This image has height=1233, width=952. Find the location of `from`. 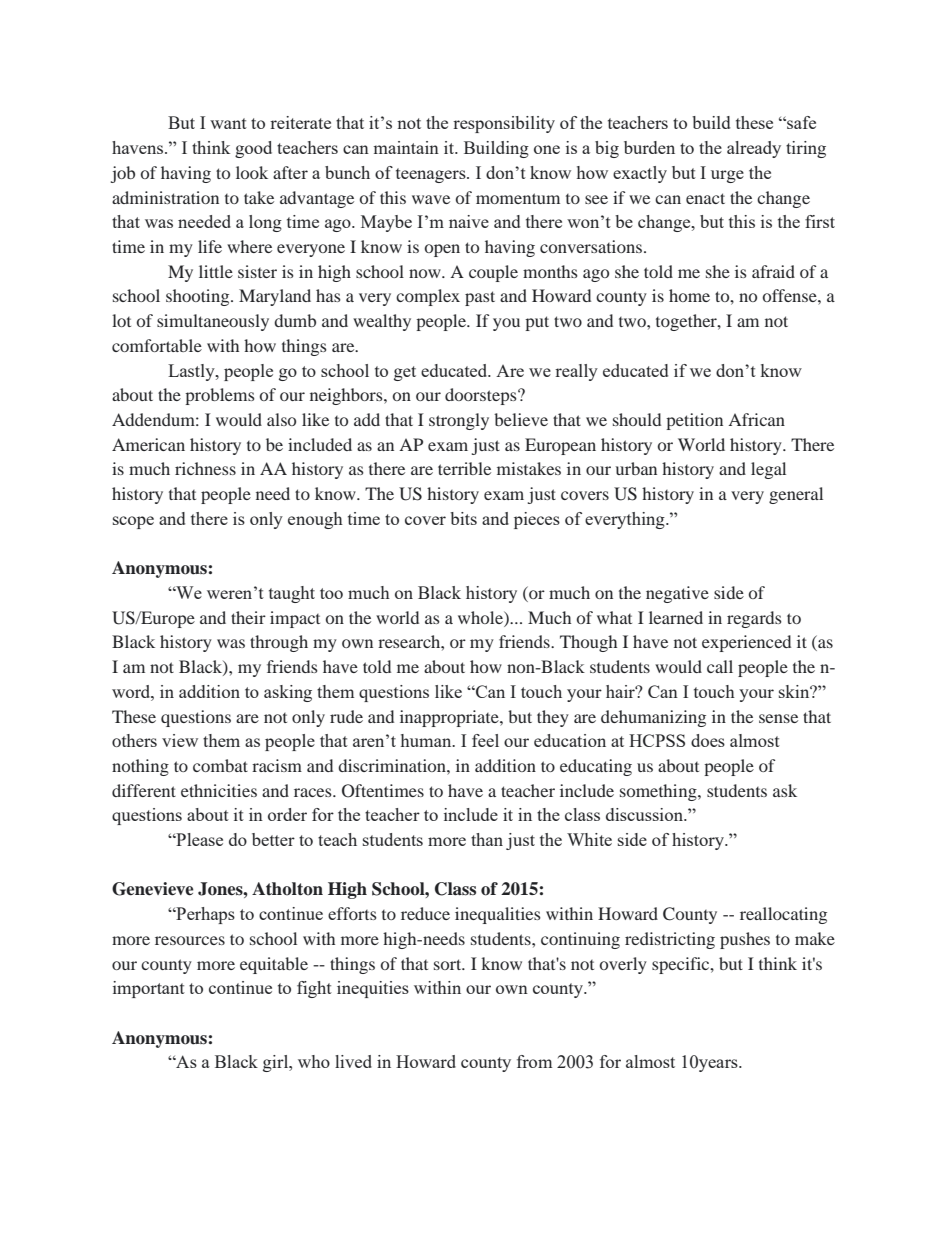

from is located at coordinates (534, 1061).
